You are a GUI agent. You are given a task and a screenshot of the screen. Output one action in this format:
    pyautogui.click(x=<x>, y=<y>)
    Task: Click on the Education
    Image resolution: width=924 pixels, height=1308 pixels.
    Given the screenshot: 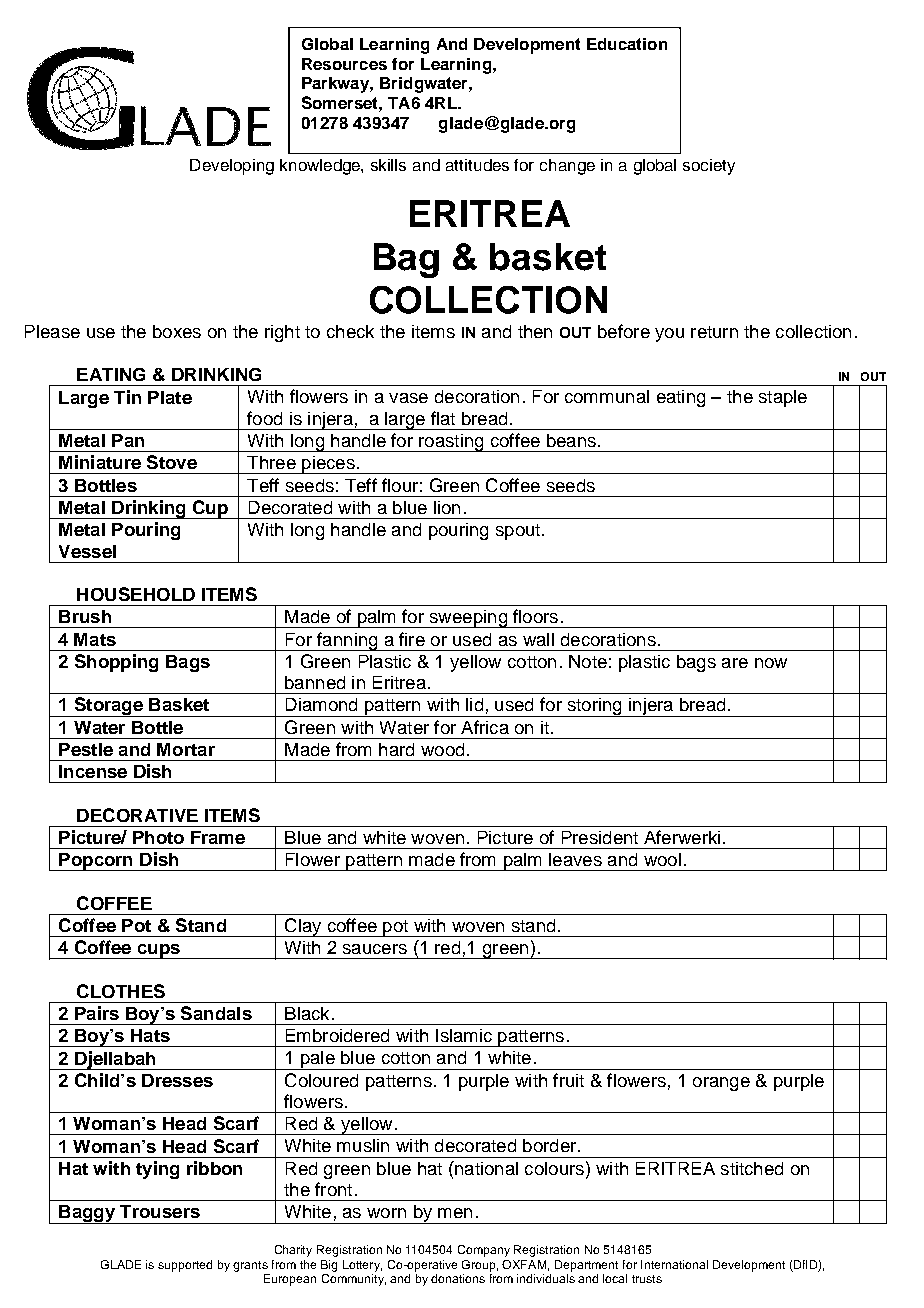 What is the action you would take?
    pyautogui.click(x=627, y=44)
